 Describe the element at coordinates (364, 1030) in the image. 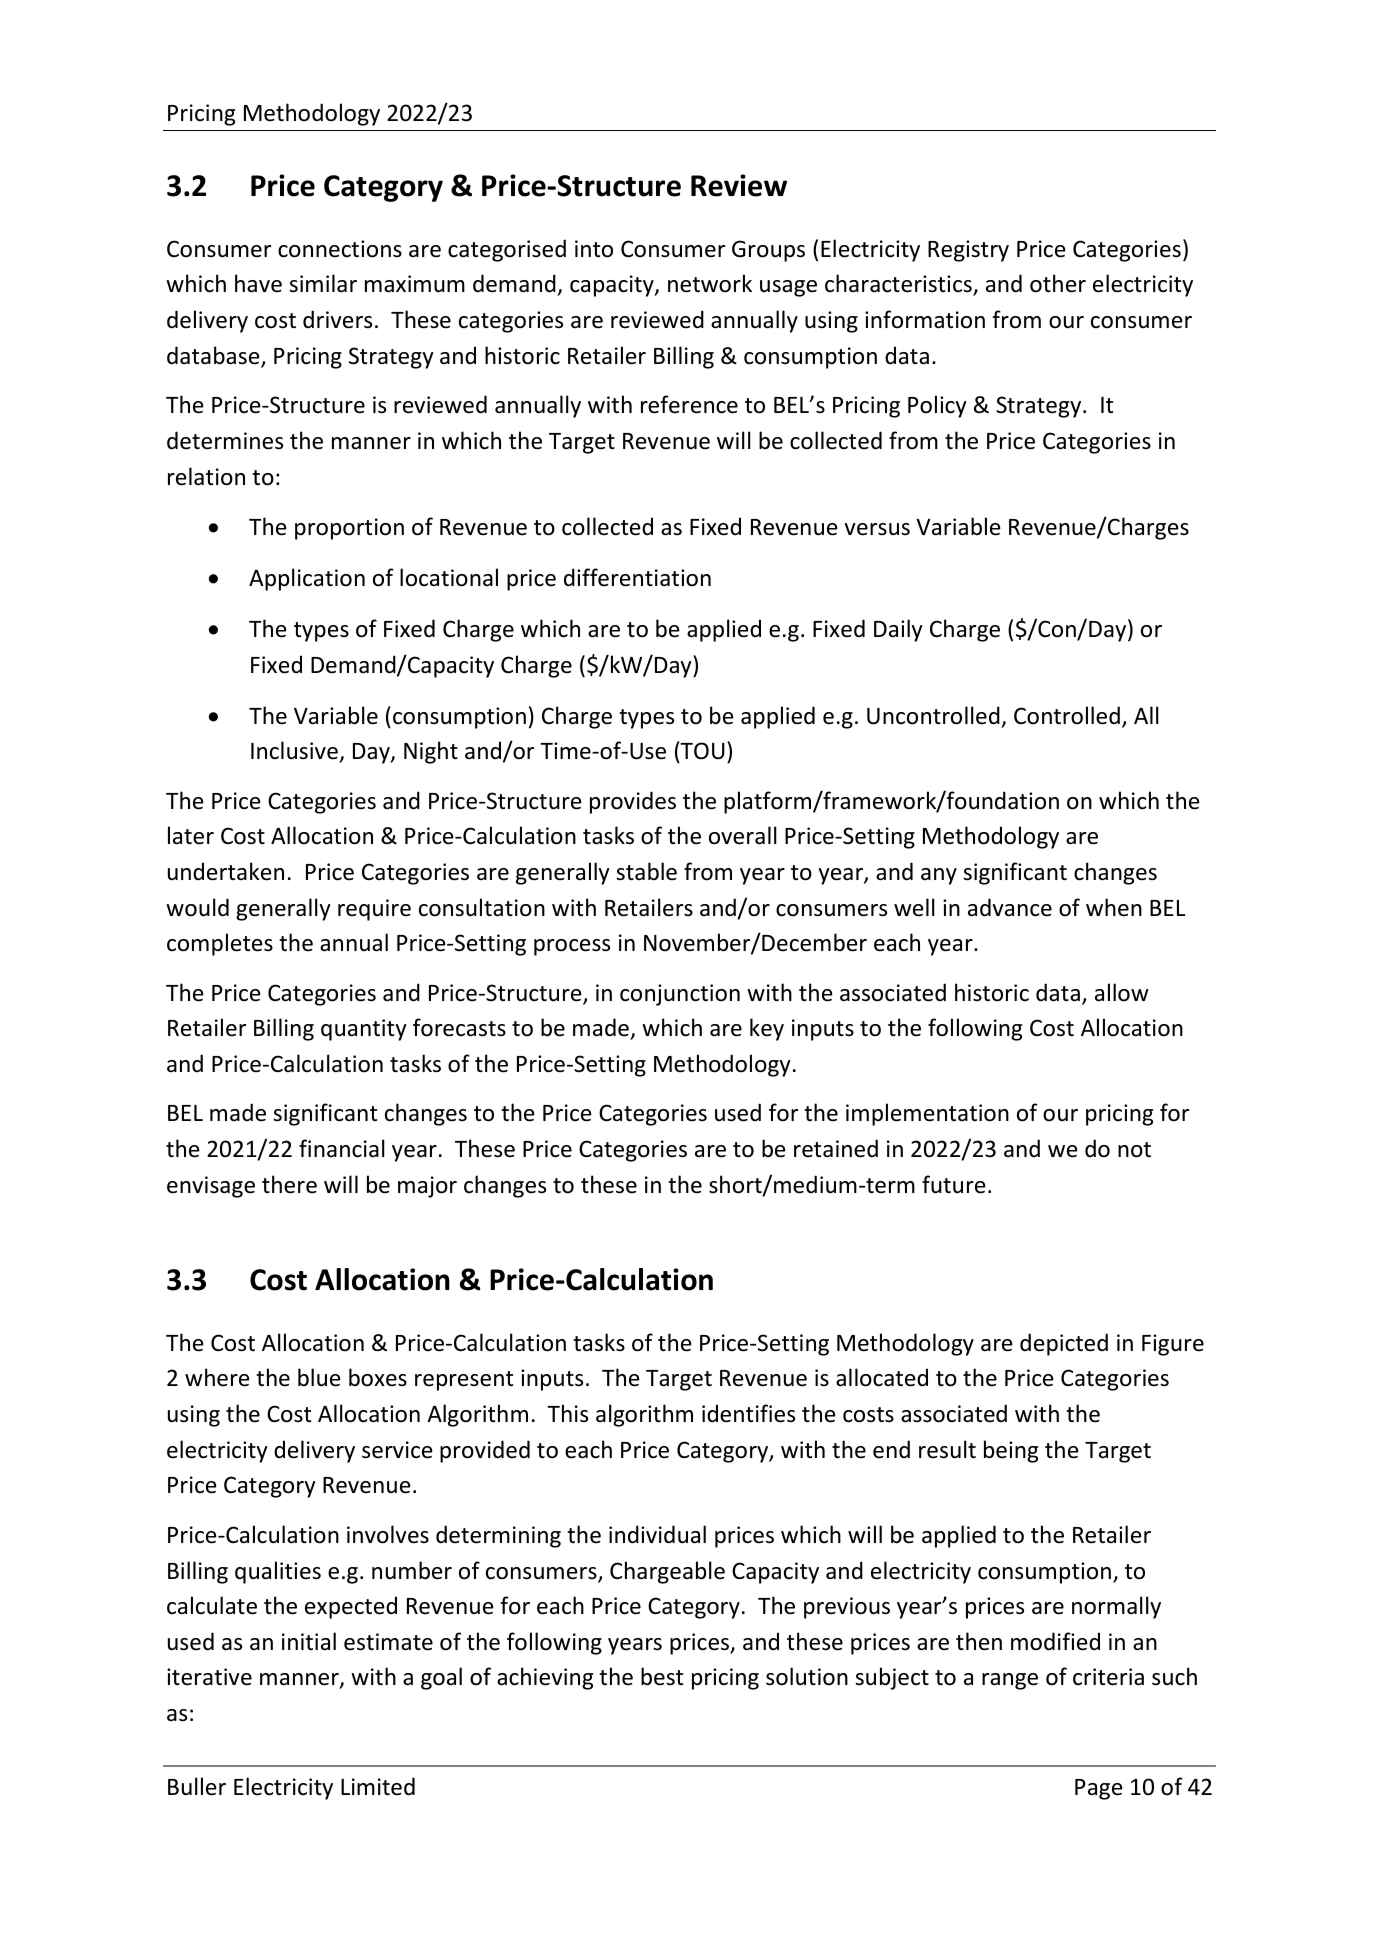

I see `quantity` at that location.
